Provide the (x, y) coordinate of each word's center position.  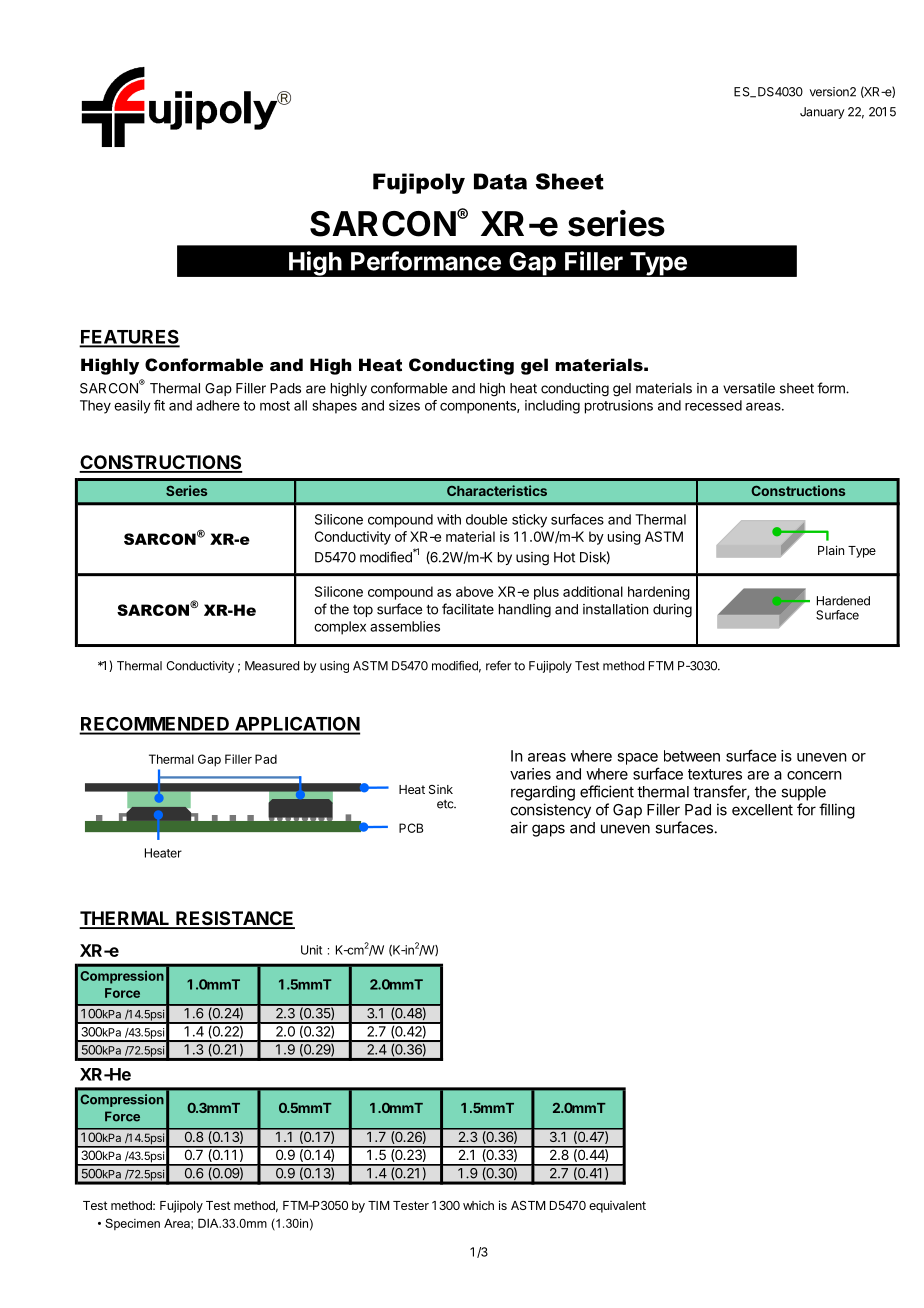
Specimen (132, 1224)
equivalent (617, 1207)
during (672, 611)
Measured (272, 666)
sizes (404, 405)
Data (500, 181)
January (822, 113)
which (478, 1205)
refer (498, 666)
